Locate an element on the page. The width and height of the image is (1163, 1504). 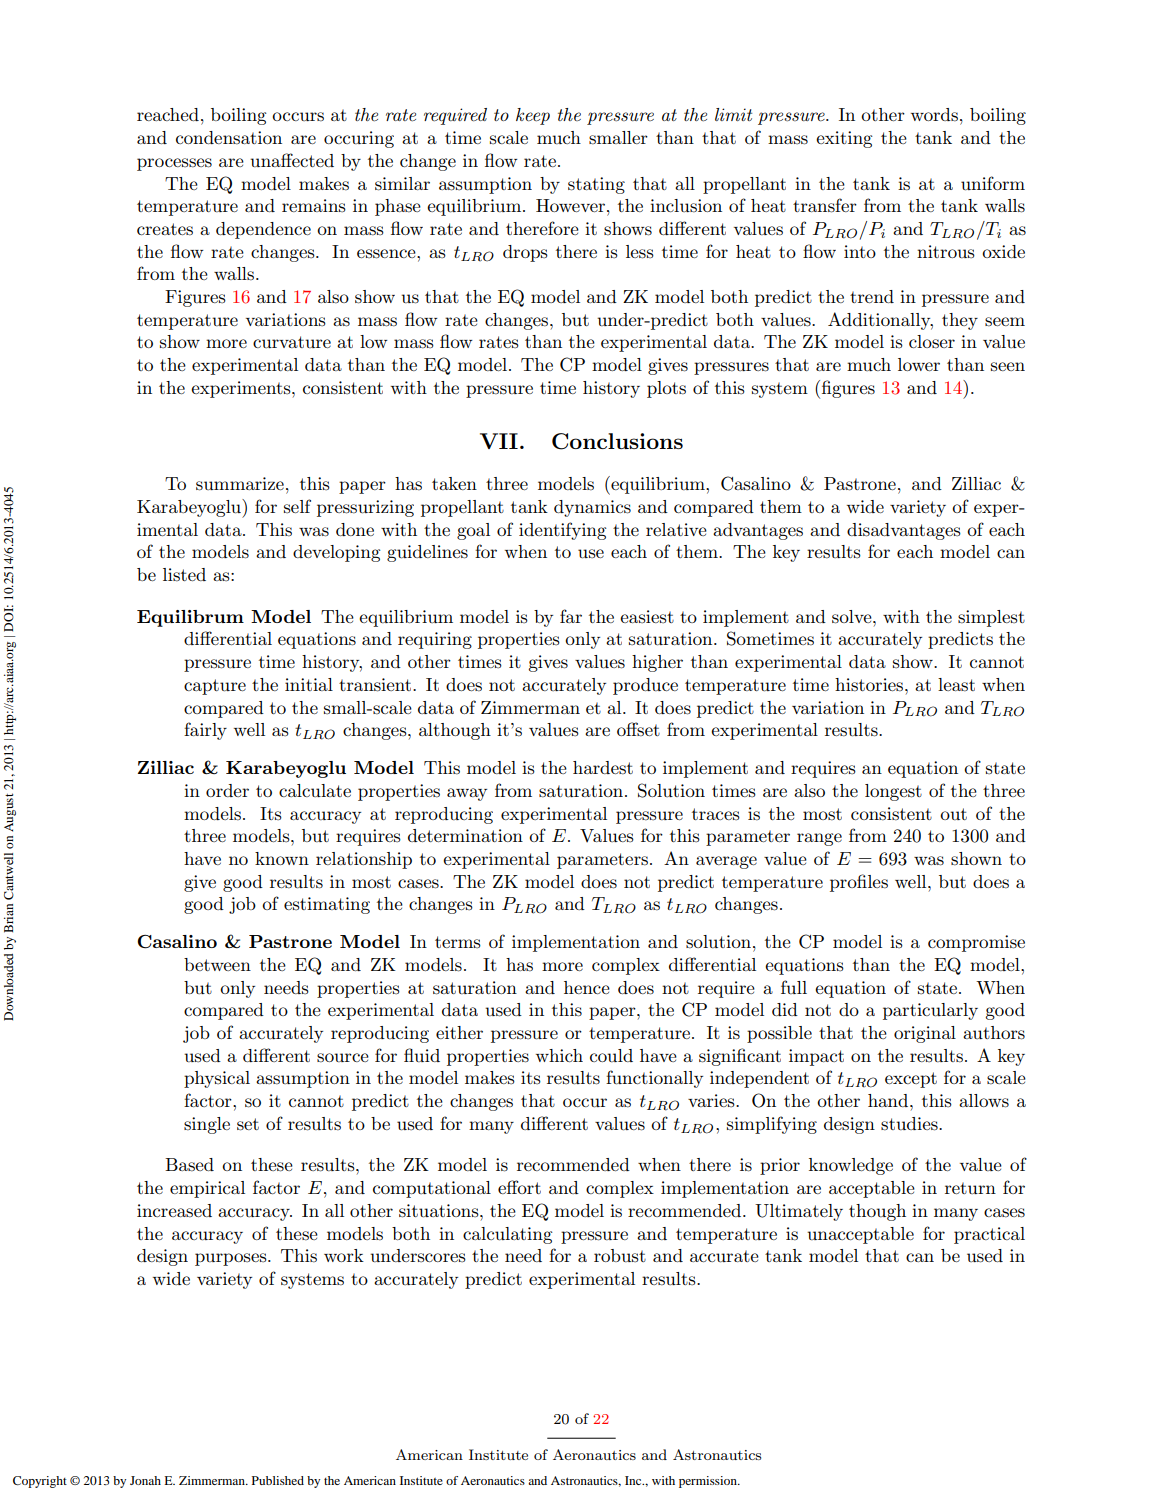
longest is located at coordinates (893, 792).
